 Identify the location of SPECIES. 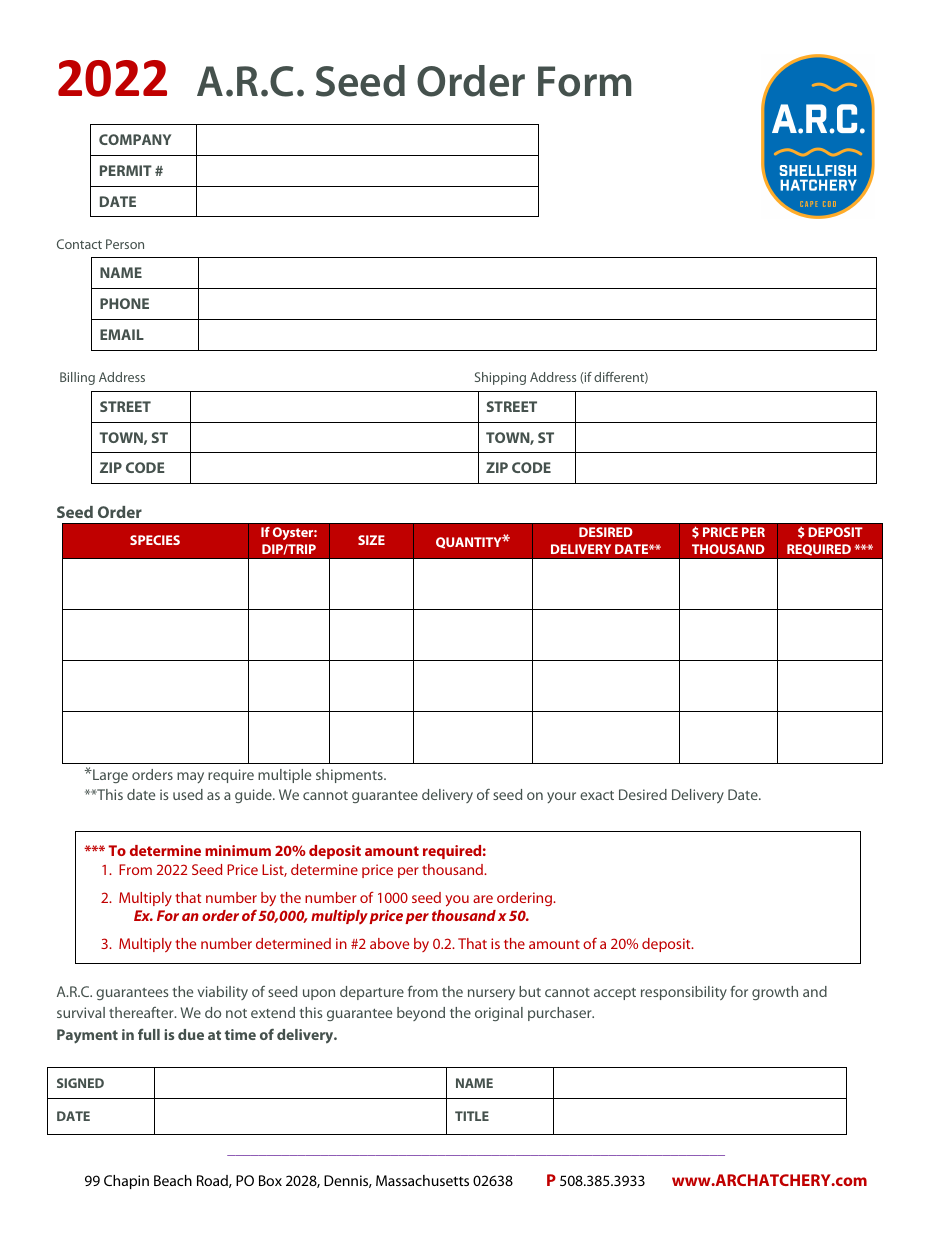
(155, 540).
